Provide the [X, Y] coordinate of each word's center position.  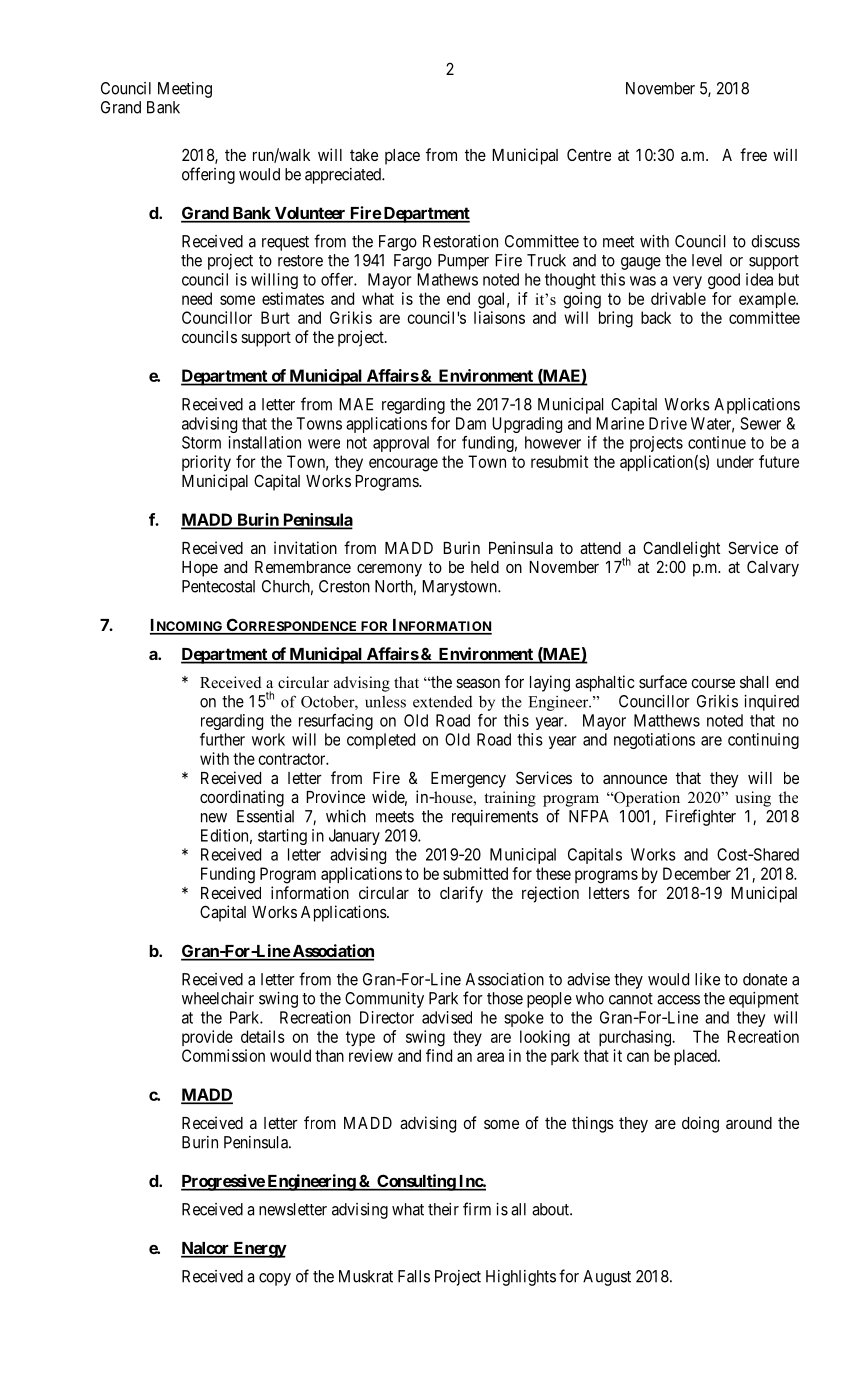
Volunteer [310, 214]
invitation [305, 547]
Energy [259, 1250]
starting [282, 837]
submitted [475, 873]
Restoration [460, 241]
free [753, 154]
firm [477, 1209]
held [485, 567]
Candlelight [681, 549]
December [697, 873]
